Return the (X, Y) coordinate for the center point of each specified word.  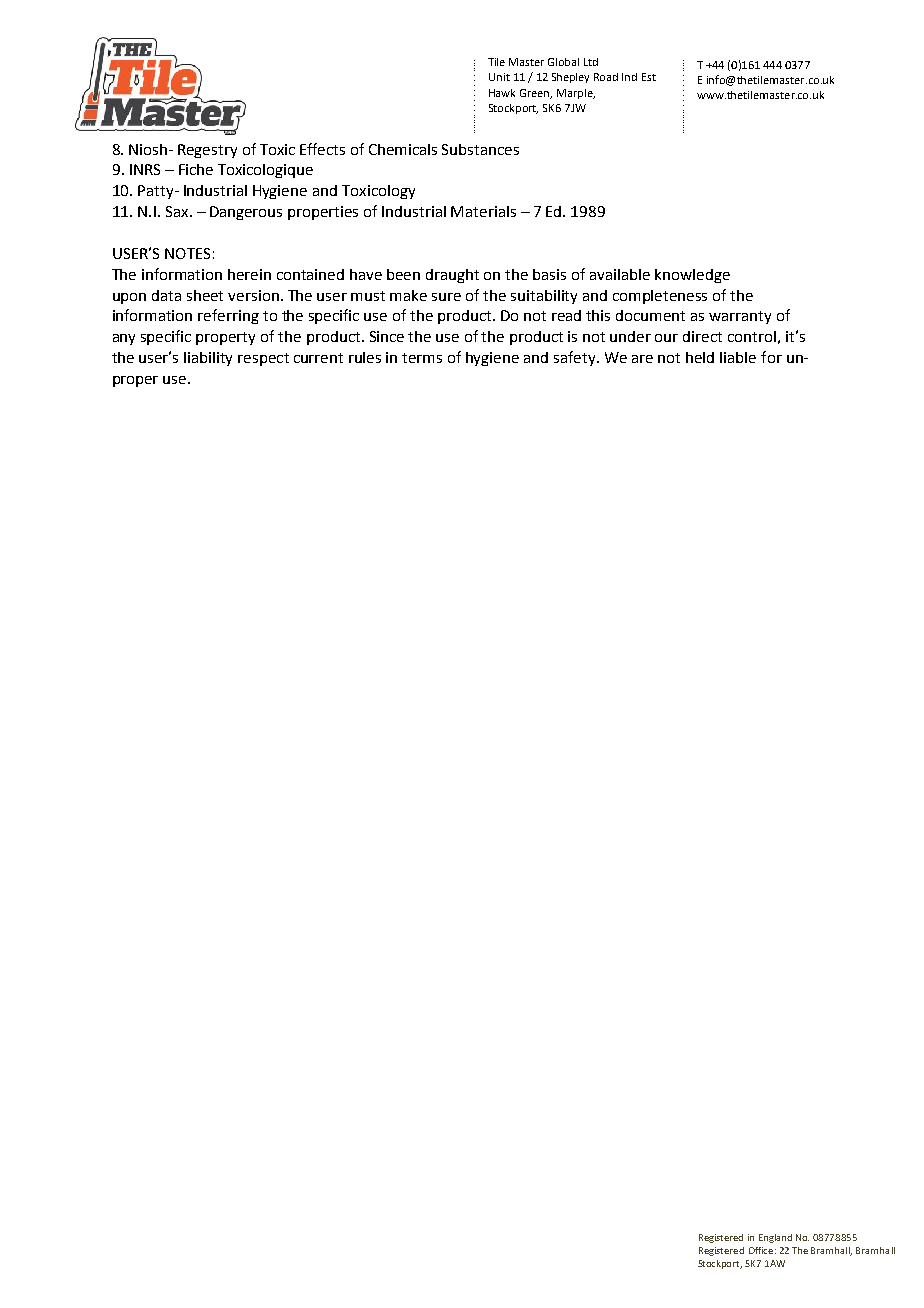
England (775, 1238)
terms (422, 358)
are (642, 359)
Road (606, 77)
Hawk (502, 93)
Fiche (196, 169)
